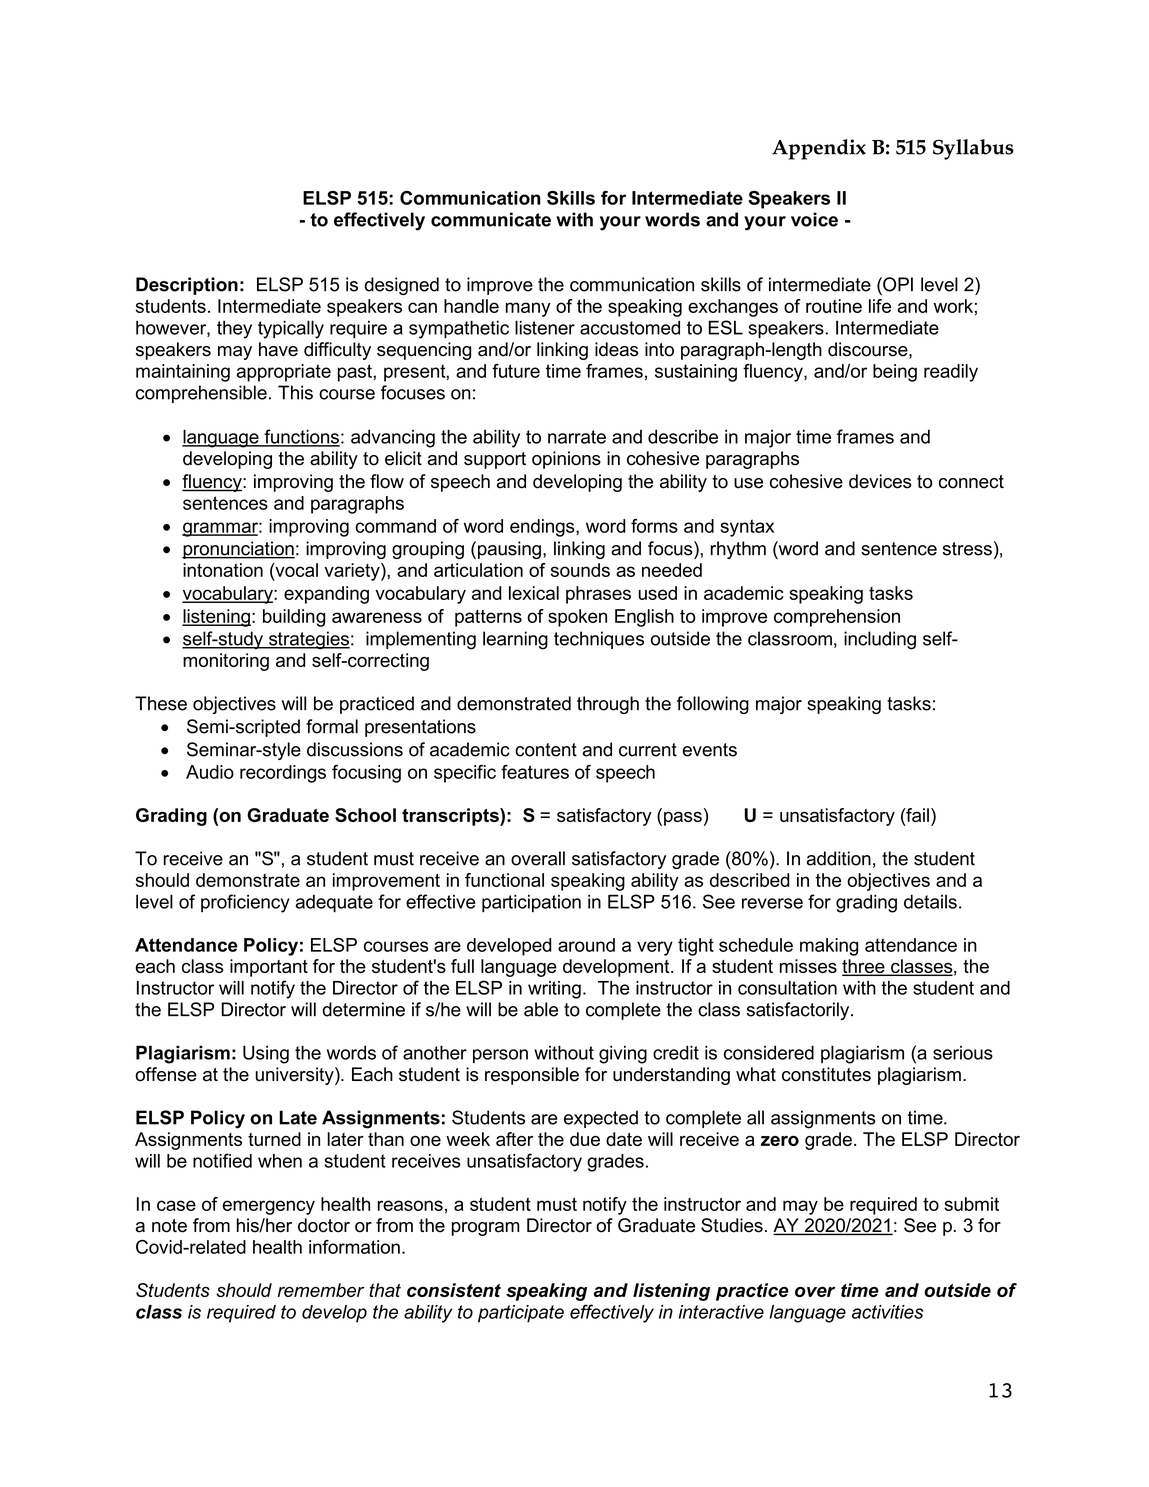 The image size is (1149, 1487). I want to click on This, so click(295, 392).
